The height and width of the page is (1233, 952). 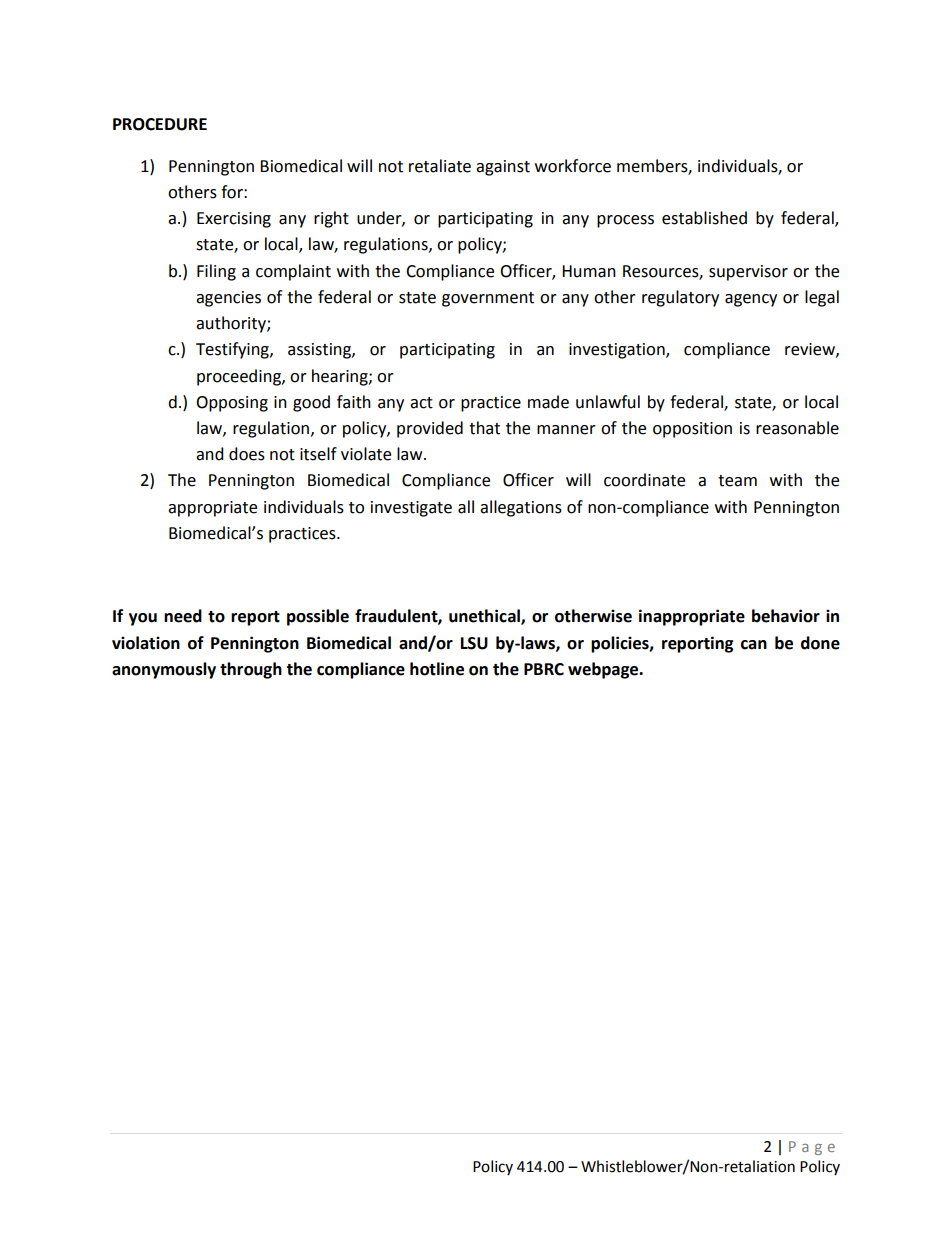 What do you see at coordinates (521, 508) in the page?
I see `allegations` at bounding box center [521, 508].
